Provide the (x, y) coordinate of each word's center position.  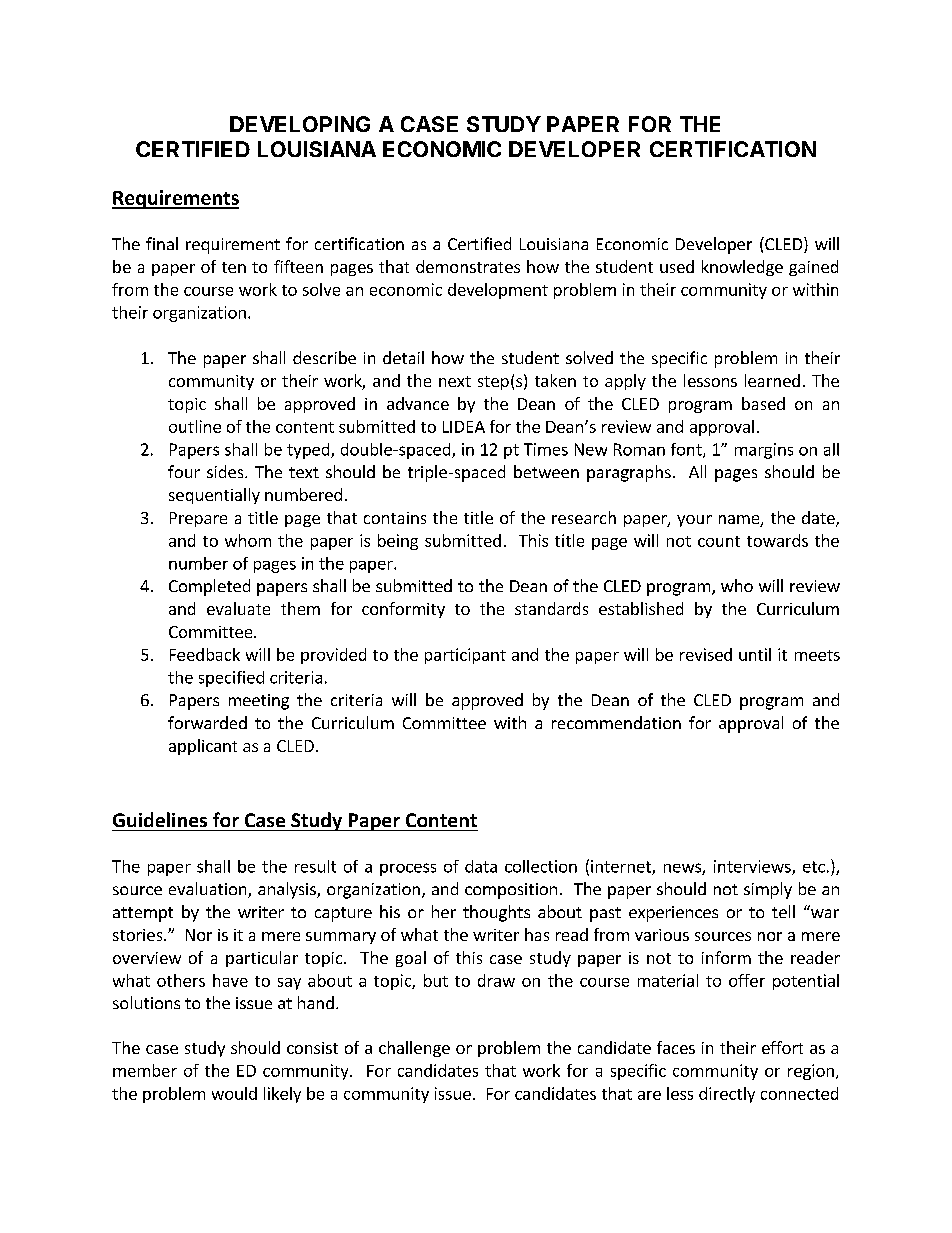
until (755, 654)
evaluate (238, 608)
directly (727, 1095)
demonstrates (468, 266)
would (234, 1093)
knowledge (742, 268)
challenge (414, 1049)
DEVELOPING (300, 124)
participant (465, 656)
